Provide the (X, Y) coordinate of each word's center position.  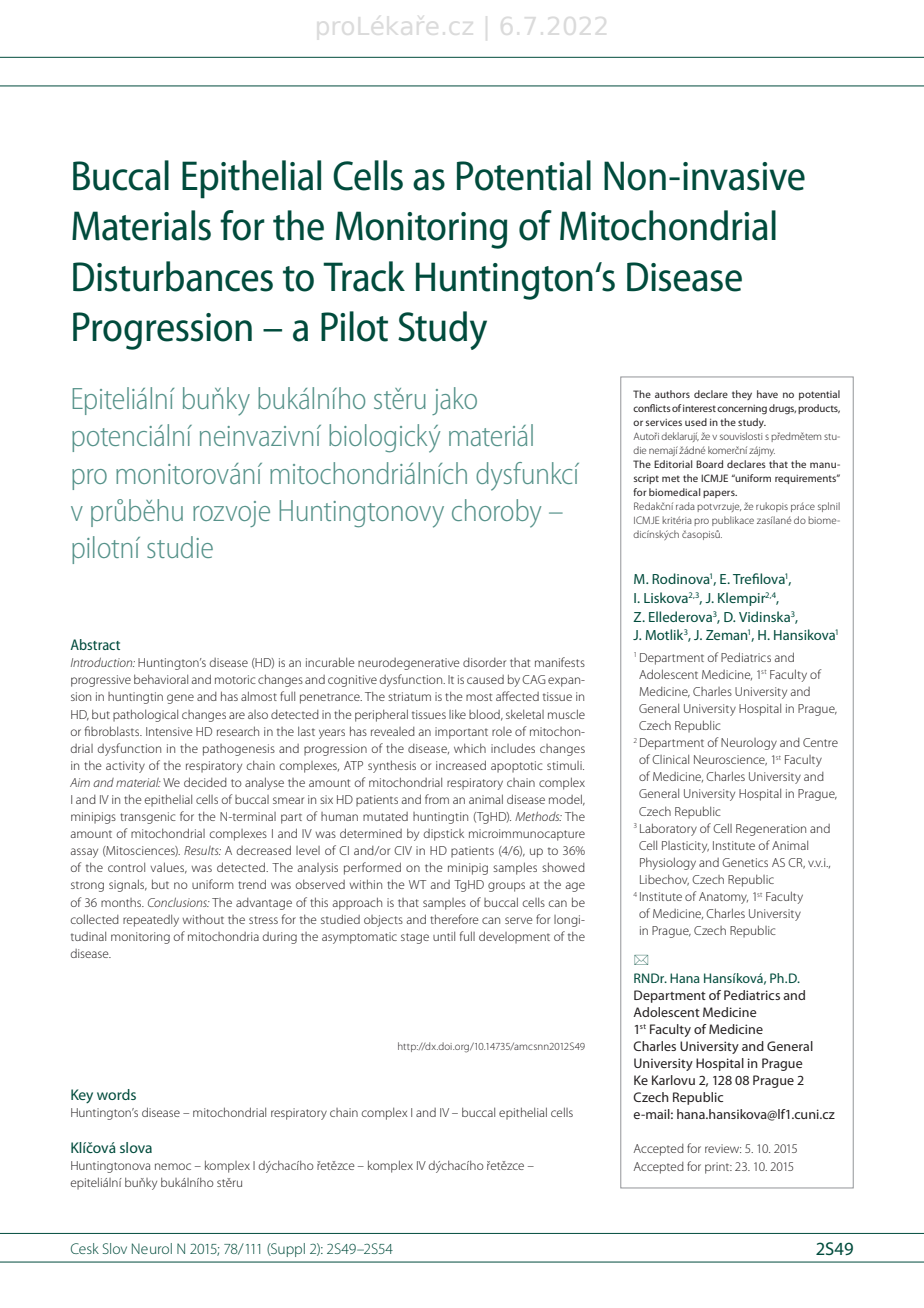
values (168, 868)
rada (685, 506)
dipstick (444, 835)
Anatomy (723, 898)
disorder (484, 662)
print (718, 1168)
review (723, 1148)
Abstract (95, 644)
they (742, 395)
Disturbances (173, 276)
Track (364, 276)
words (116, 1094)
